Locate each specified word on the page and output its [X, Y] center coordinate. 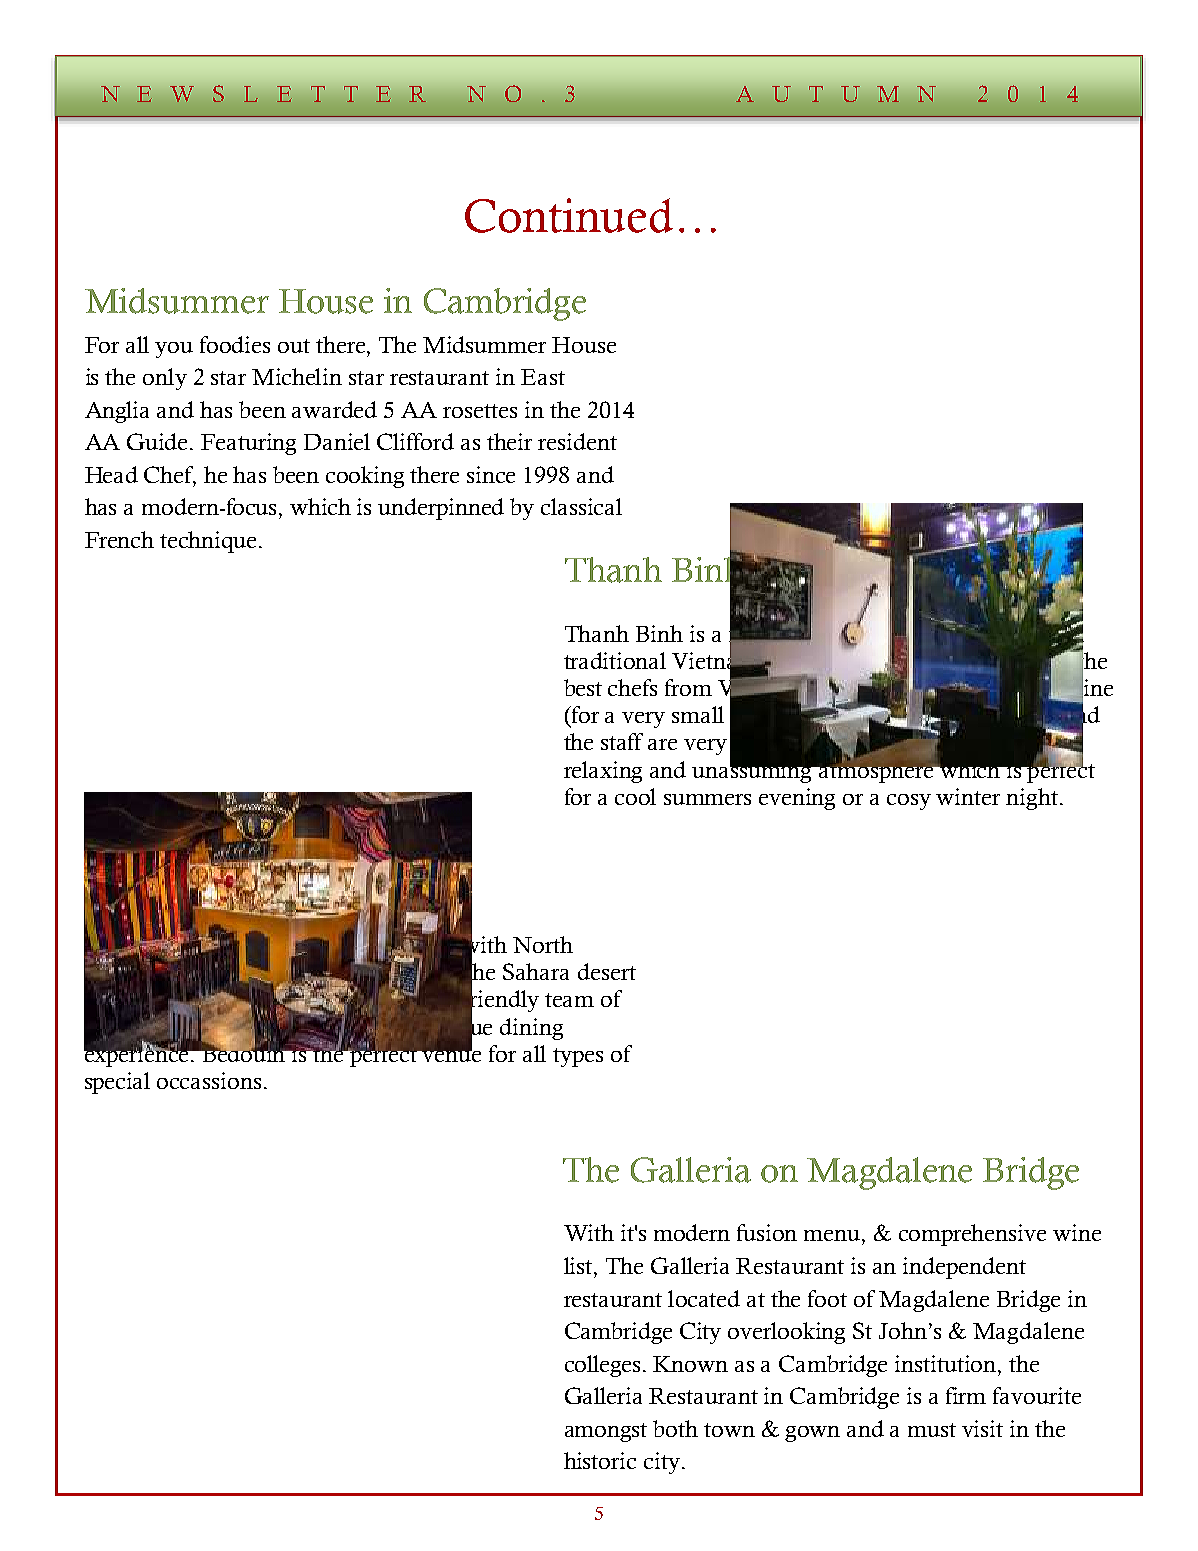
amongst [606, 1432]
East [543, 377]
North [543, 944]
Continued [569, 215]
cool [635, 796]
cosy [909, 802]
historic [600, 1460]
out [294, 346]
